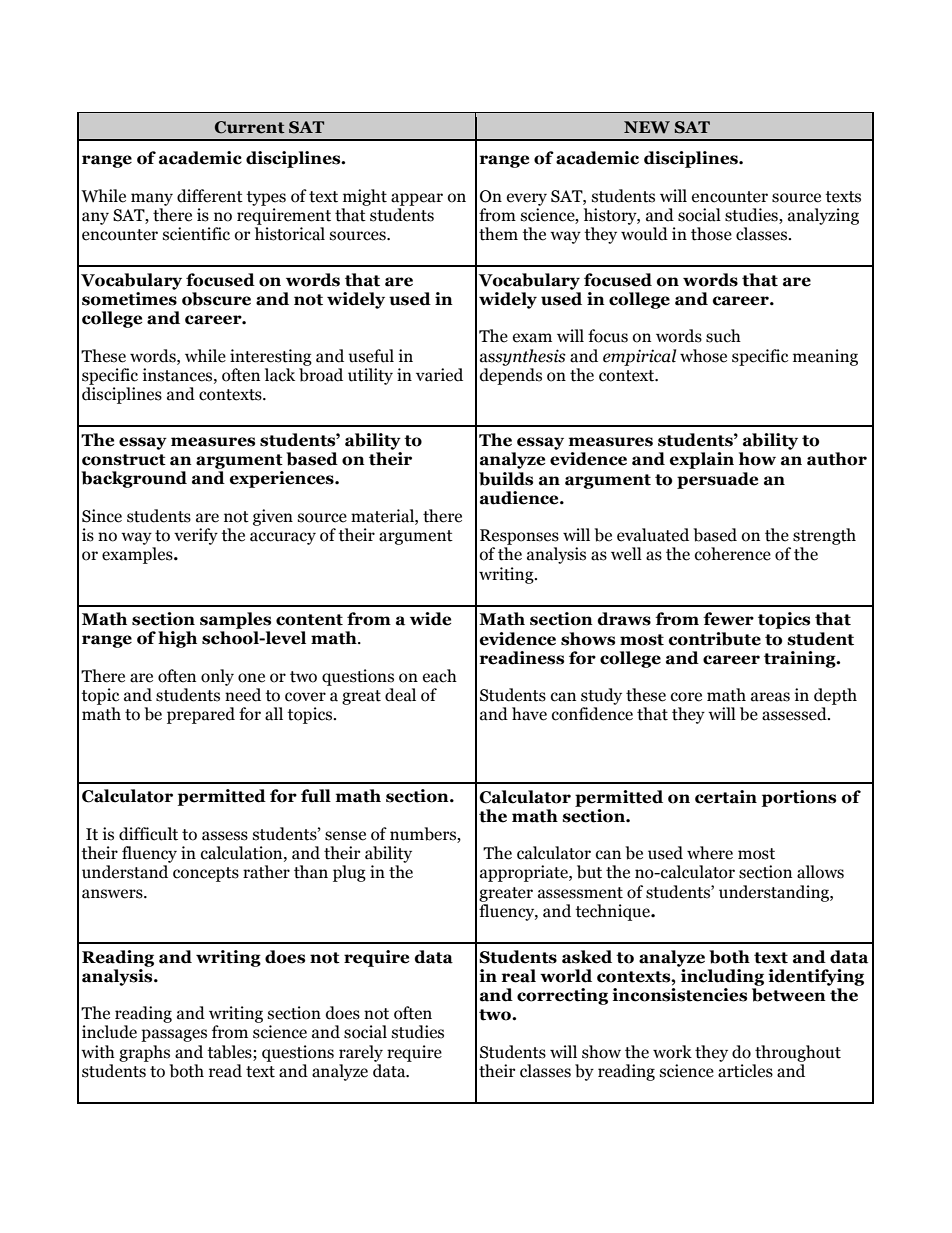  Describe the element at coordinates (417, 199) in the screenshot. I see `appear` at that location.
